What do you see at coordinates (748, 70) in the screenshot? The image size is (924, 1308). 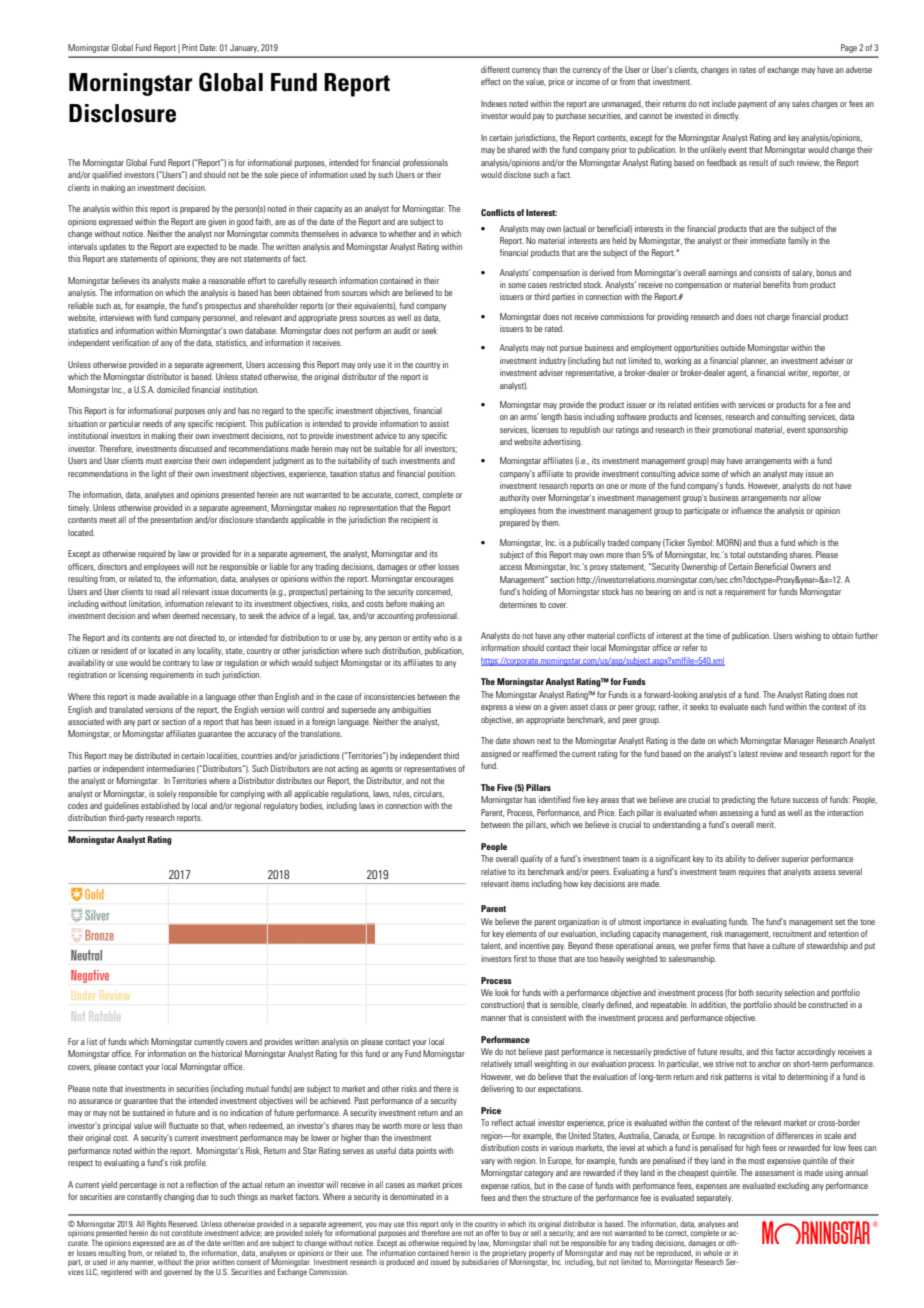 I see `rates` at bounding box center [748, 70].
